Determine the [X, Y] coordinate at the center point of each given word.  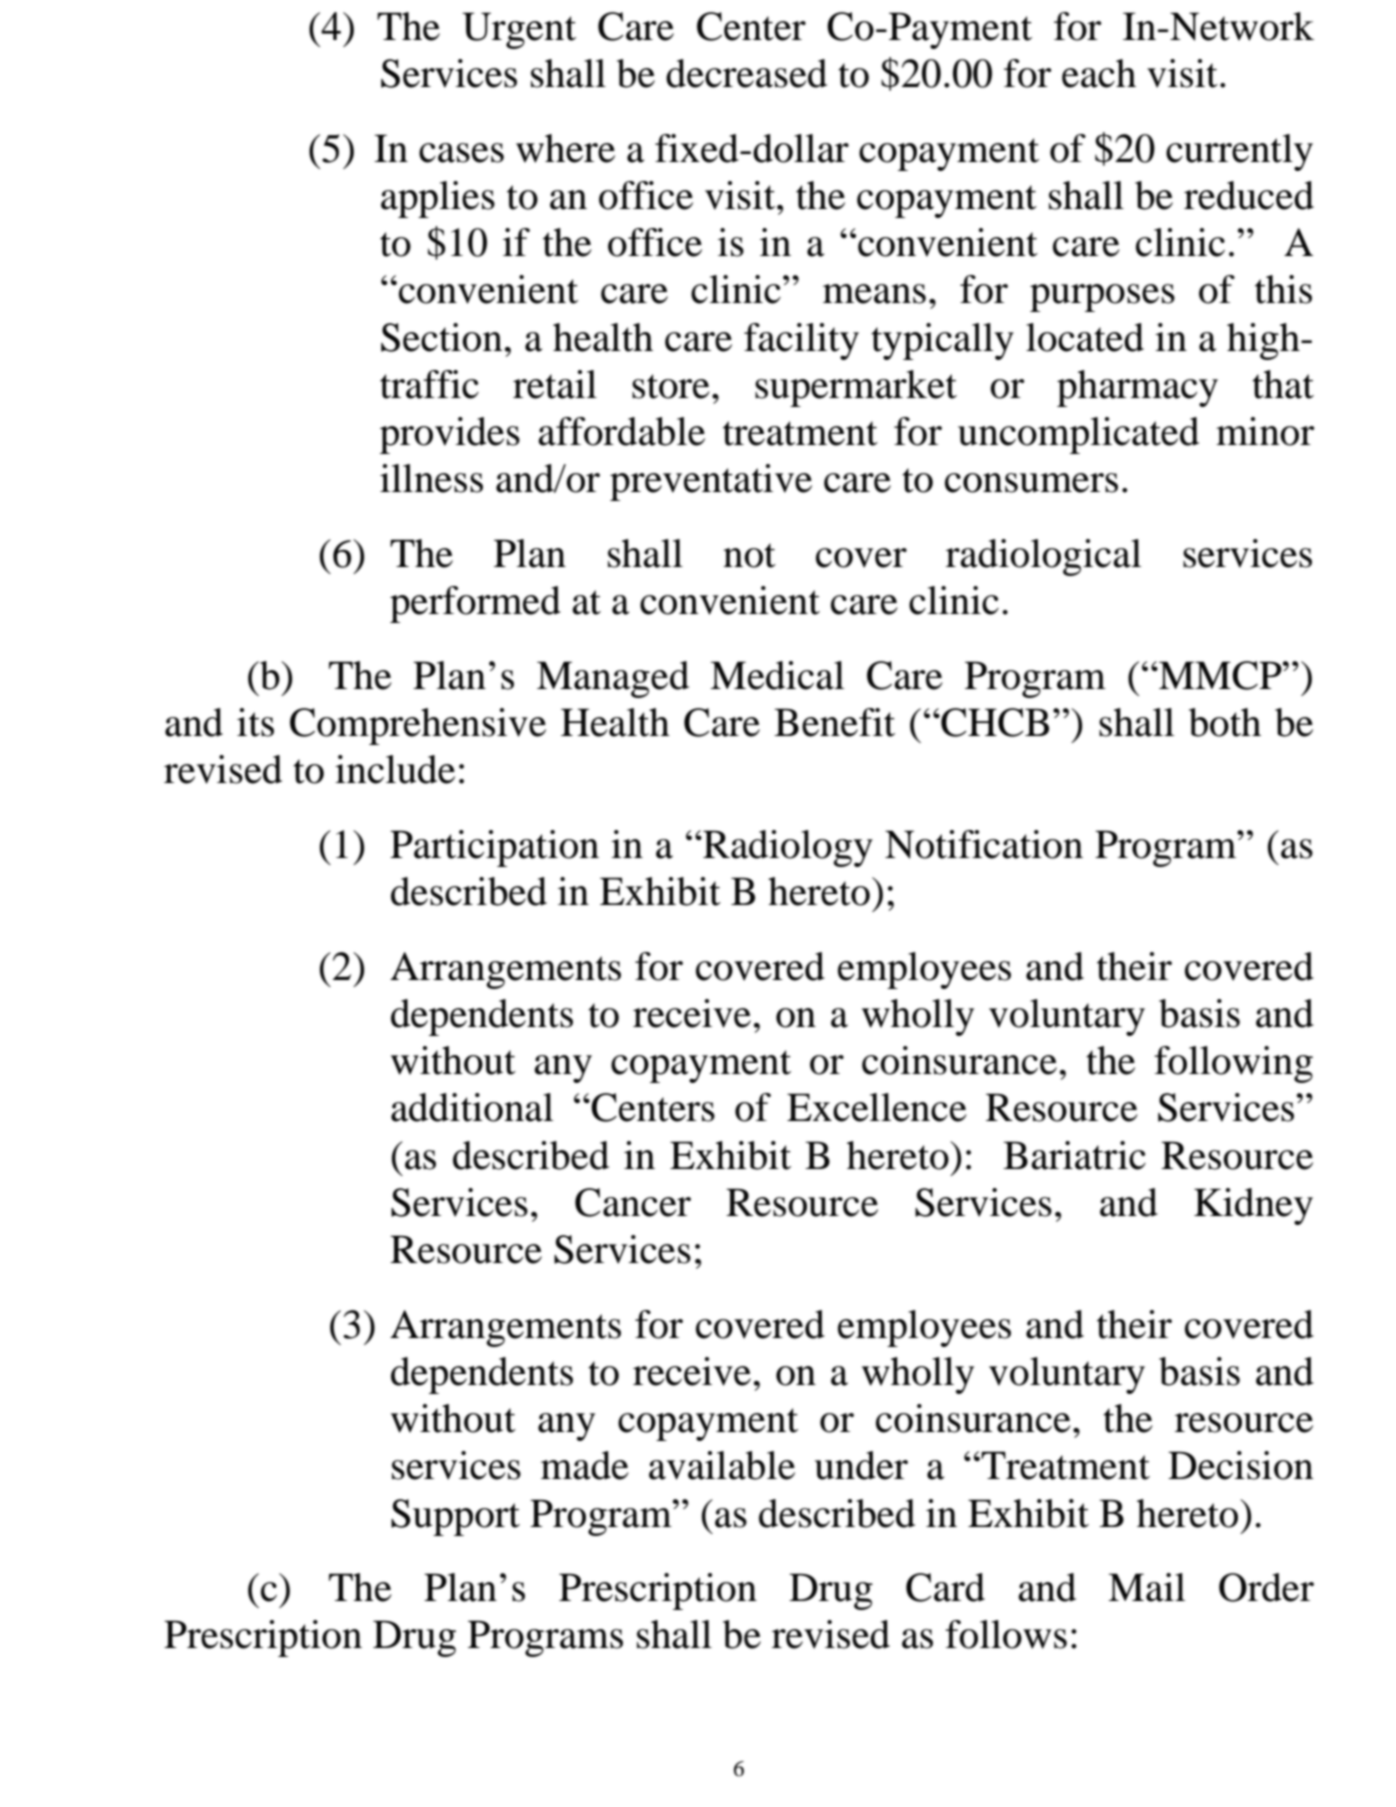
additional [472, 1107]
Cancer [633, 1202]
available [722, 1465]
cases [461, 153]
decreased [746, 73]
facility [801, 341]
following [1233, 1064]
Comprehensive [418, 726]
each [1099, 73]
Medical [777, 675]
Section [442, 337]
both [1225, 722]
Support [455, 1517]
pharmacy [1137, 388]
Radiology [787, 848]
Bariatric [1074, 1155]
